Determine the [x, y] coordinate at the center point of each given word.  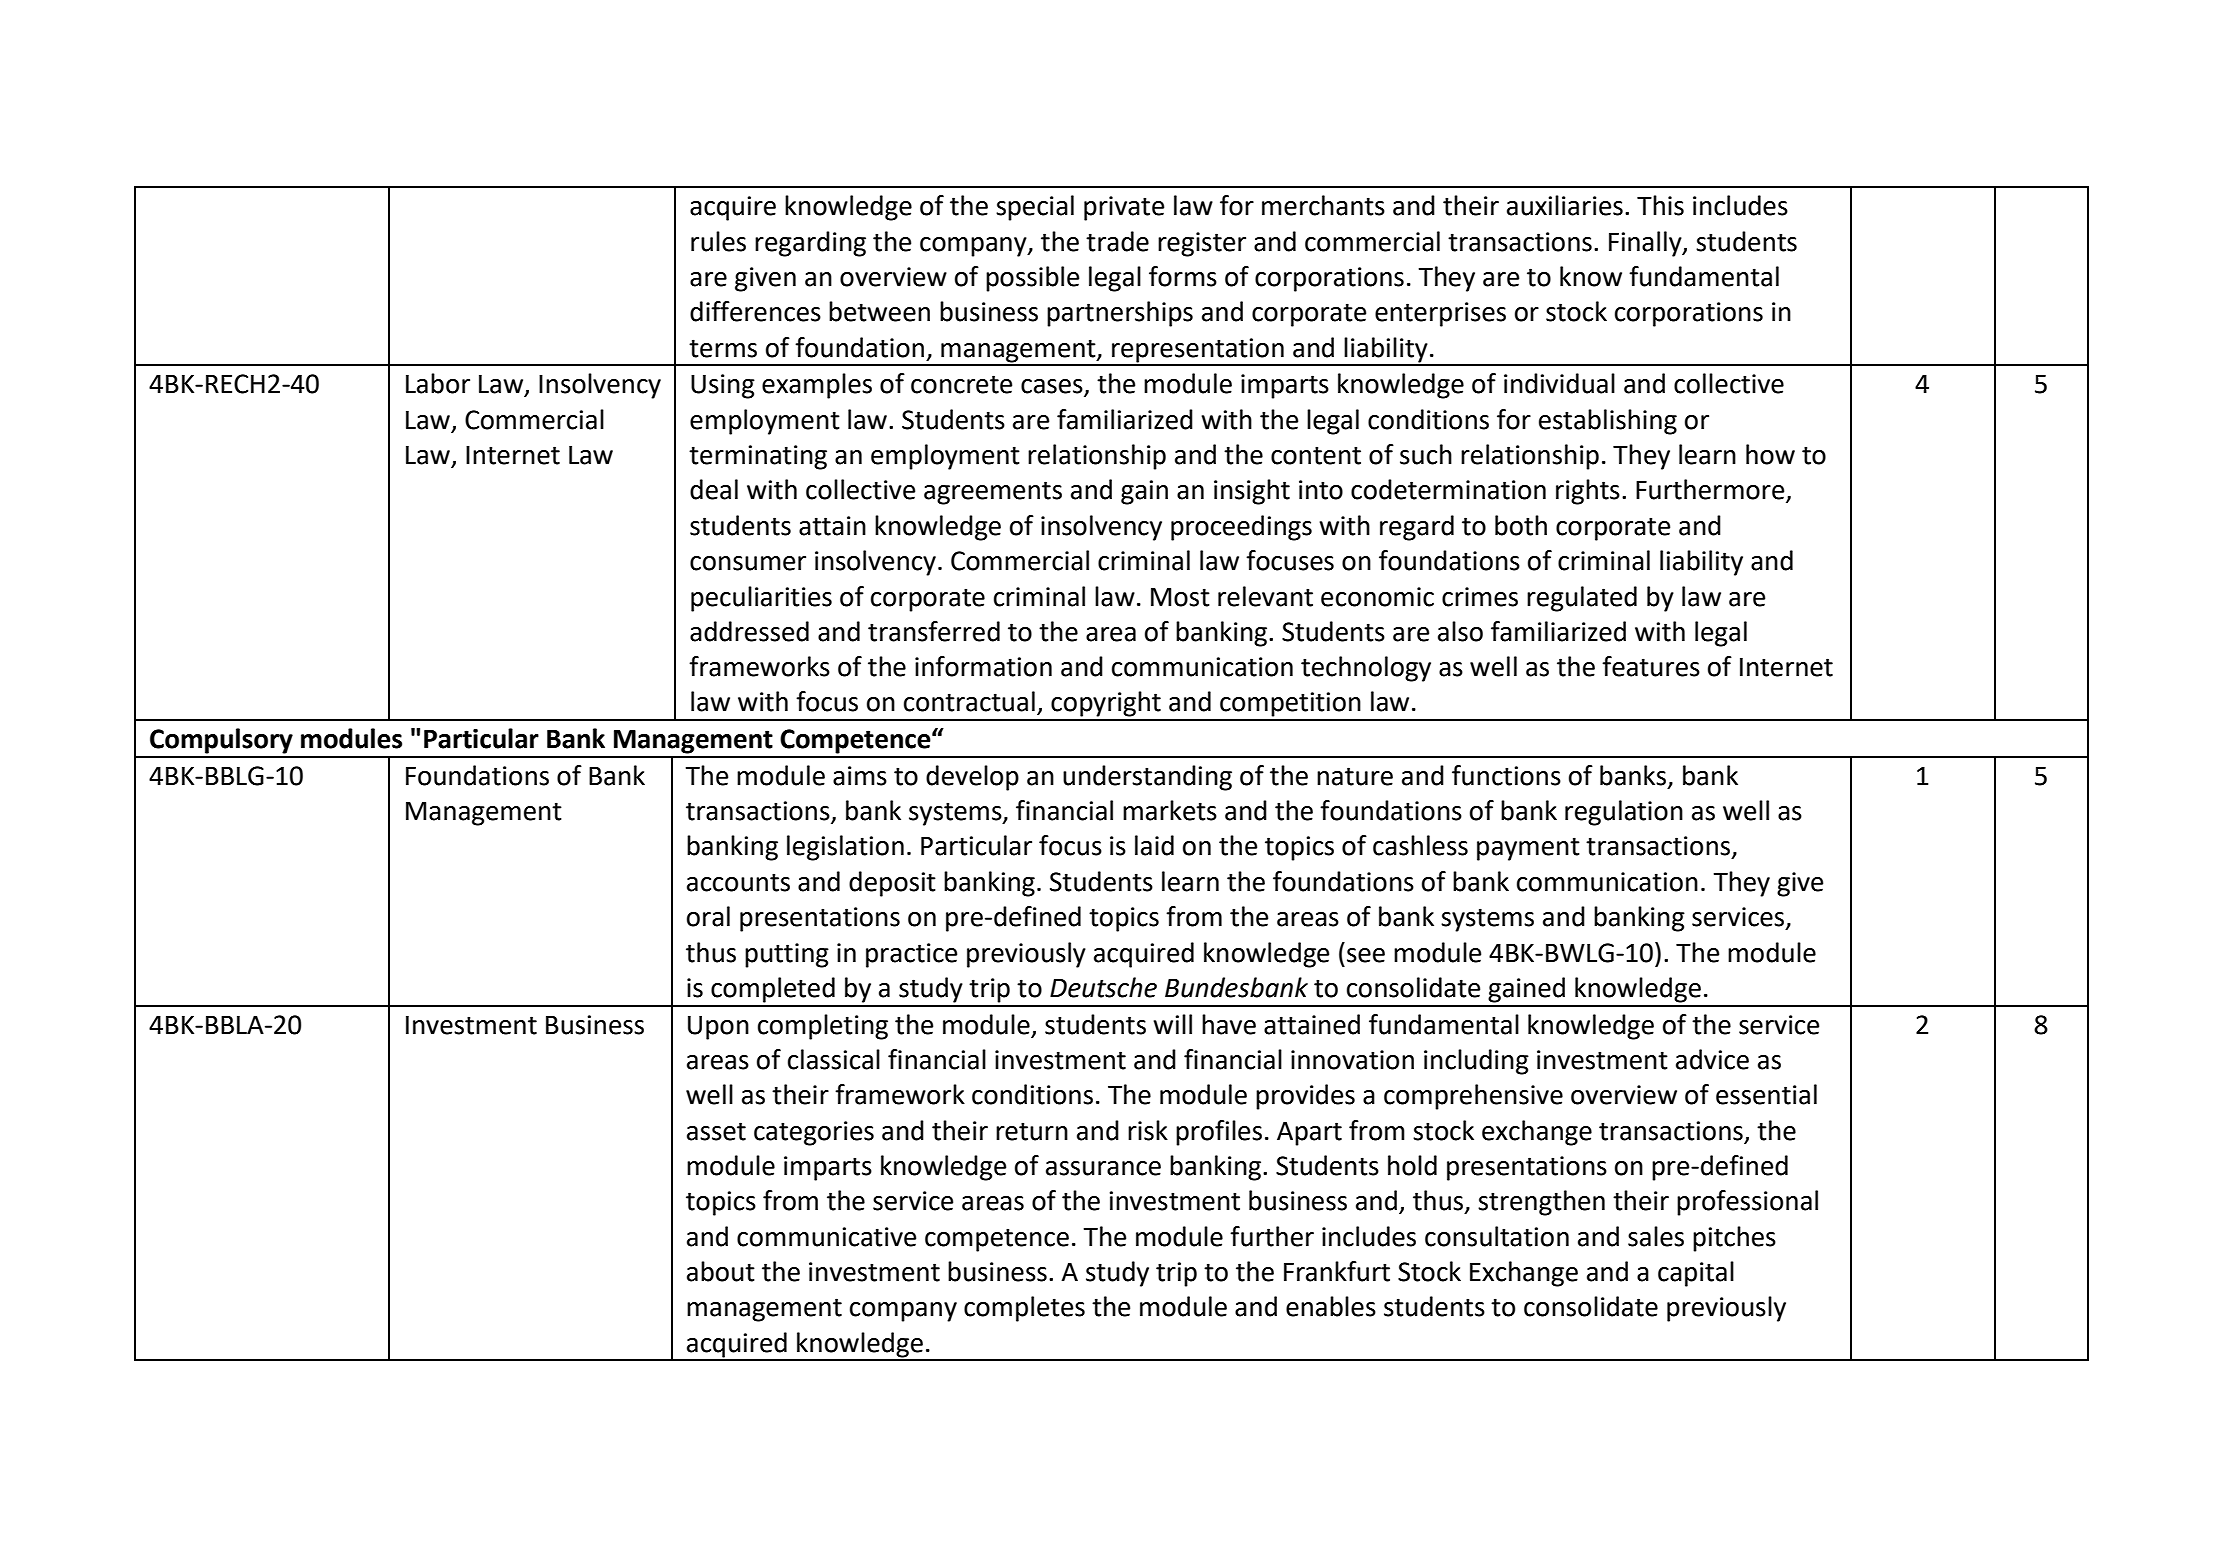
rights [1588, 492]
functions [1506, 775]
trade [1117, 241]
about [721, 1271]
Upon [718, 1028]
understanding [1147, 778]
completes [1024, 1309]
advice [1712, 1059]
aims [860, 776]
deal [714, 489]
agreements [993, 493]
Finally [1646, 244]
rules [718, 241]
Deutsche [1103, 987]
